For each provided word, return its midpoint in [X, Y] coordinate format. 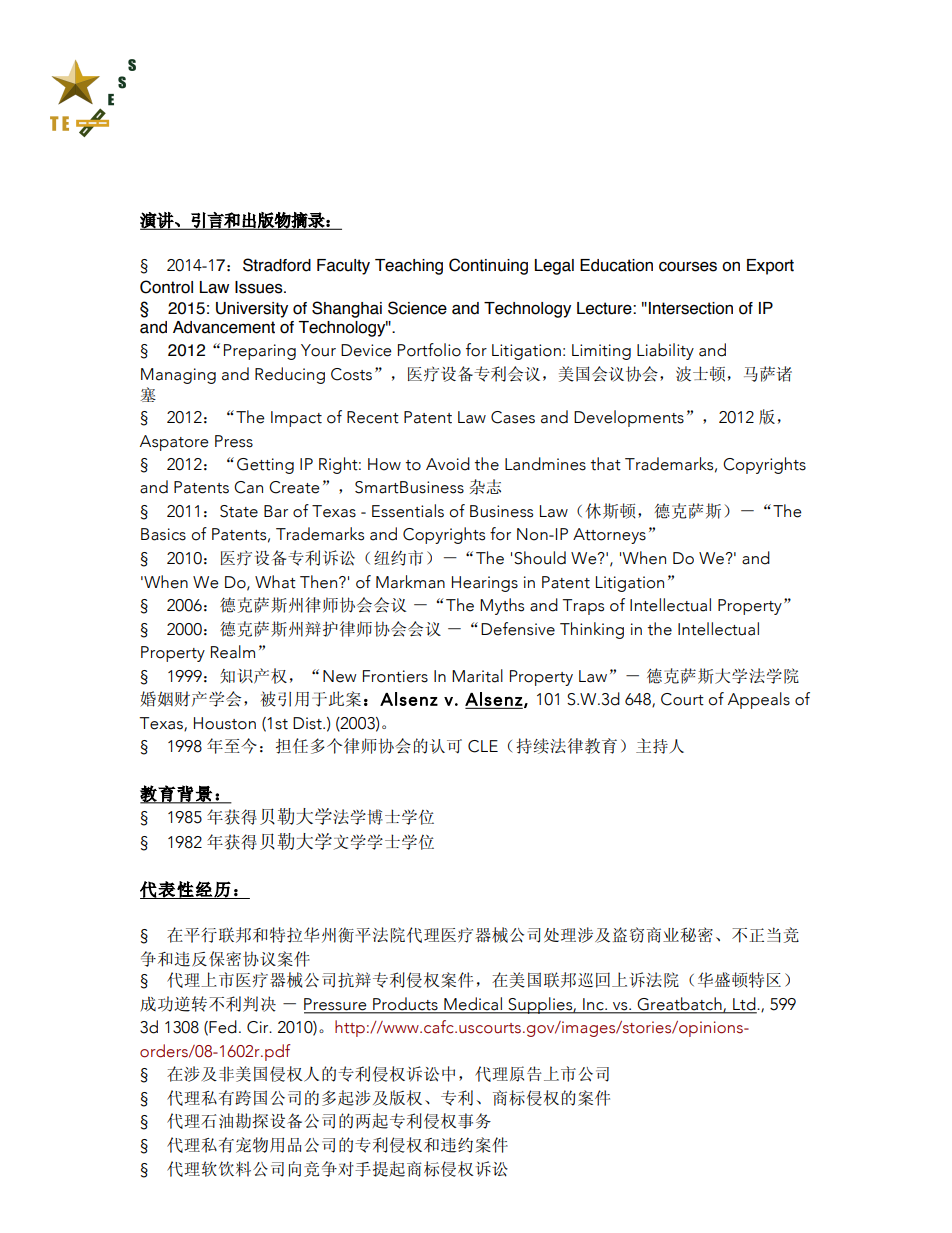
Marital [477, 676]
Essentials [408, 511]
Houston [225, 723]
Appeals [759, 700]
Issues [260, 287]
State [239, 511]
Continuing [488, 266]
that [606, 464]
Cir [259, 1027]
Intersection [691, 308]
